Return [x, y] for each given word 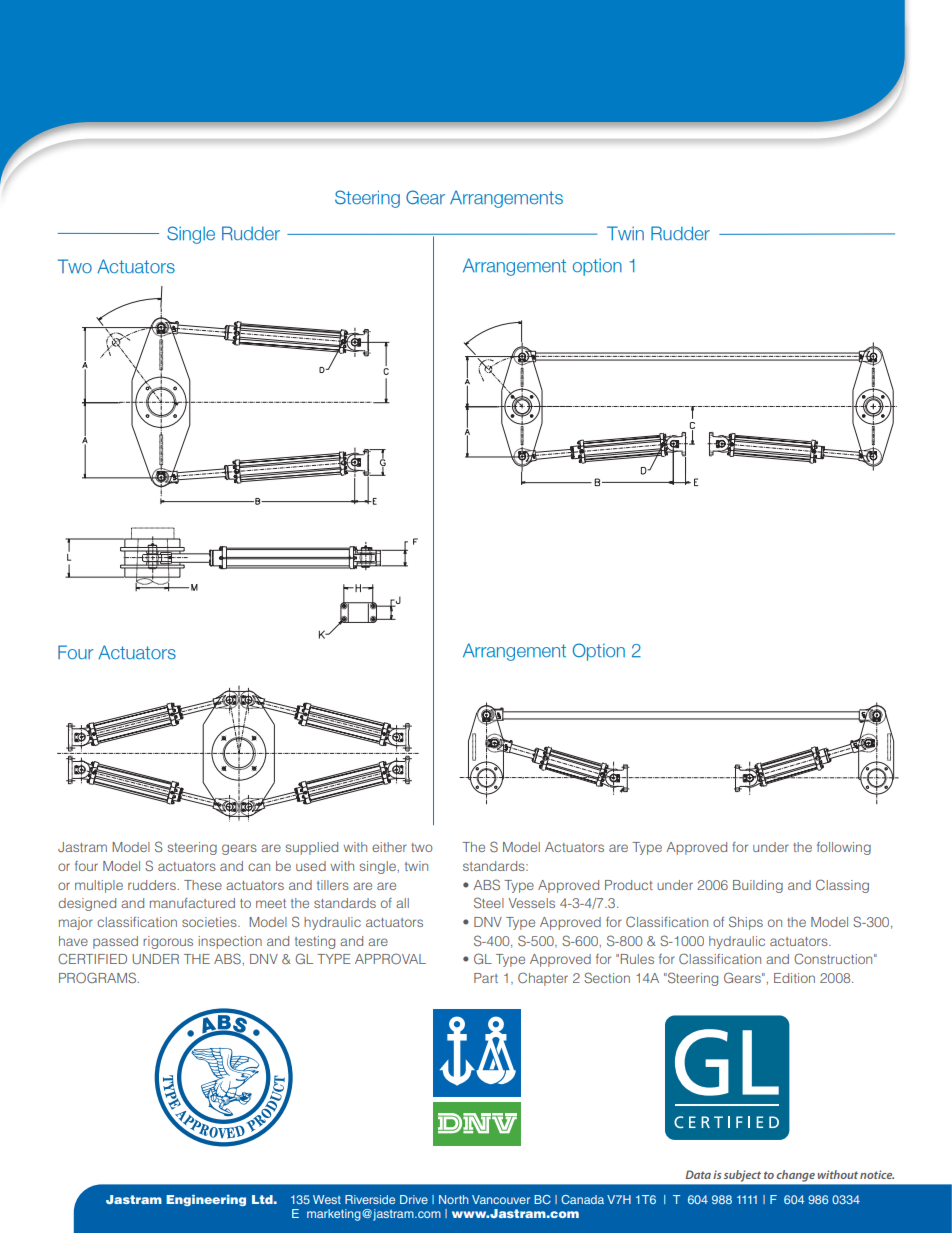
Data [698, 1174]
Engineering [206, 1200]
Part [486, 978]
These [203, 885]
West [327, 1199]
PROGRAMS [98, 977]
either [389, 847]
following [844, 848]
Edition [794, 978]
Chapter [543, 979]
